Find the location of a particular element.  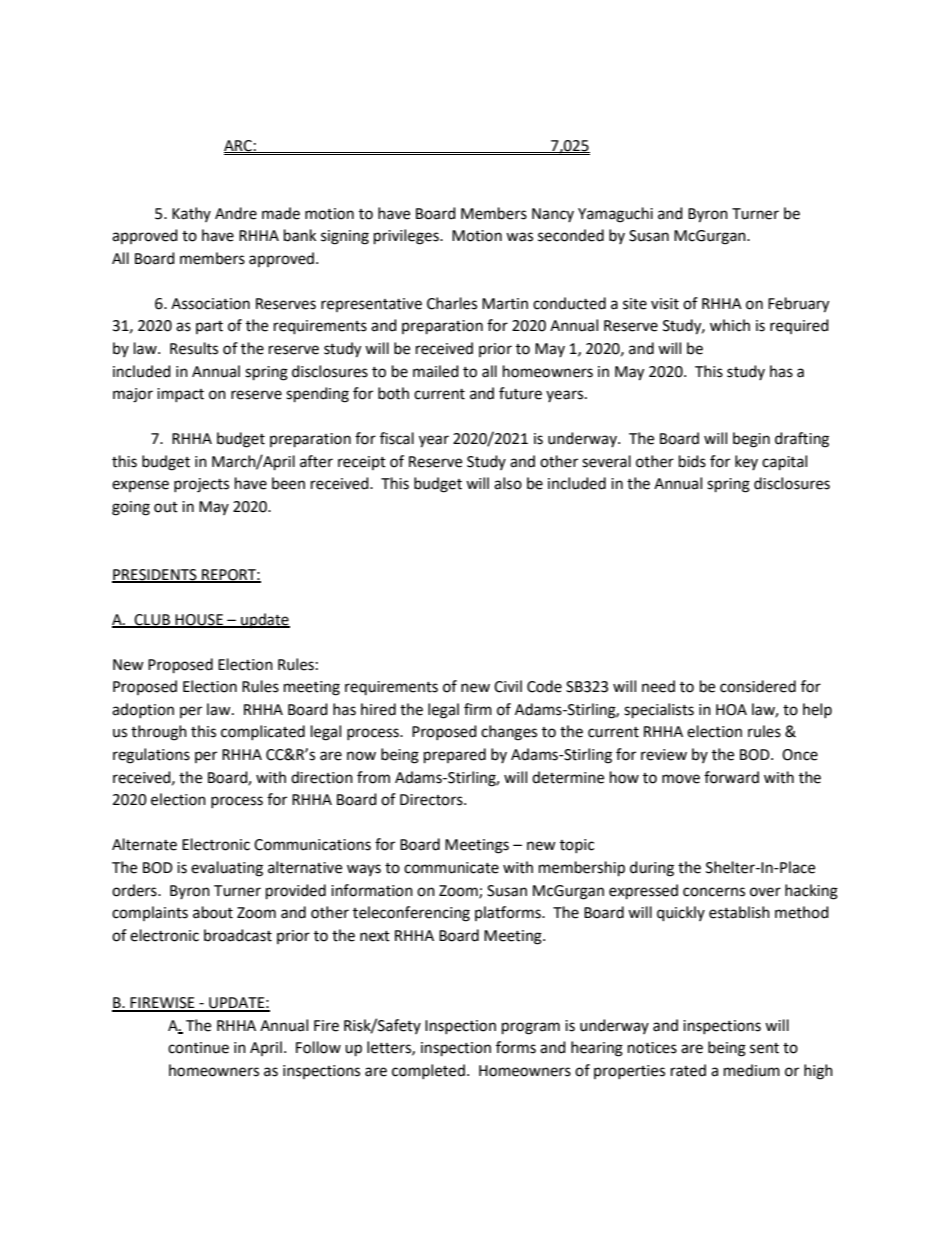

continue is located at coordinates (198, 1048).
